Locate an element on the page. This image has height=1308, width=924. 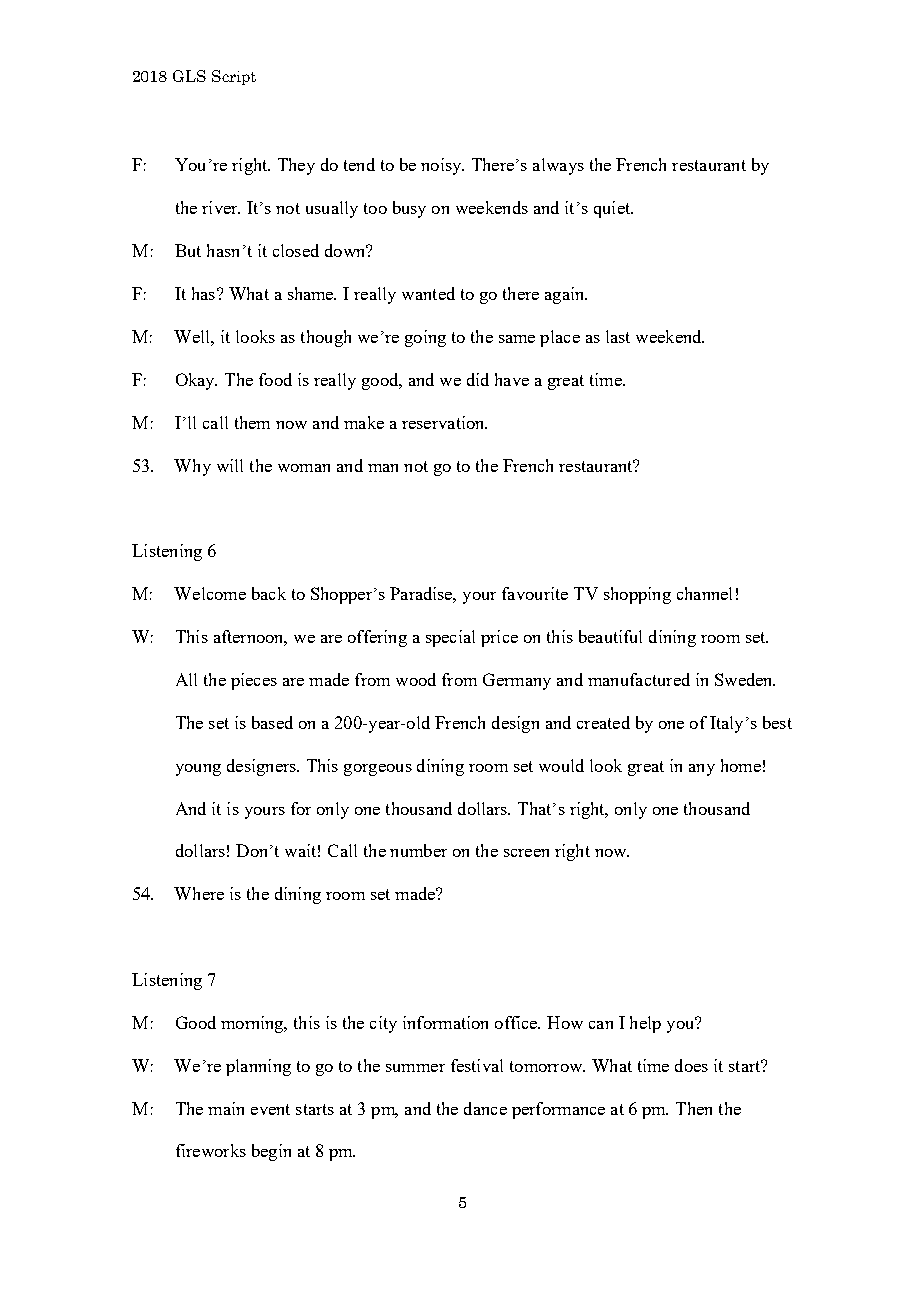
back is located at coordinates (269, 593).
